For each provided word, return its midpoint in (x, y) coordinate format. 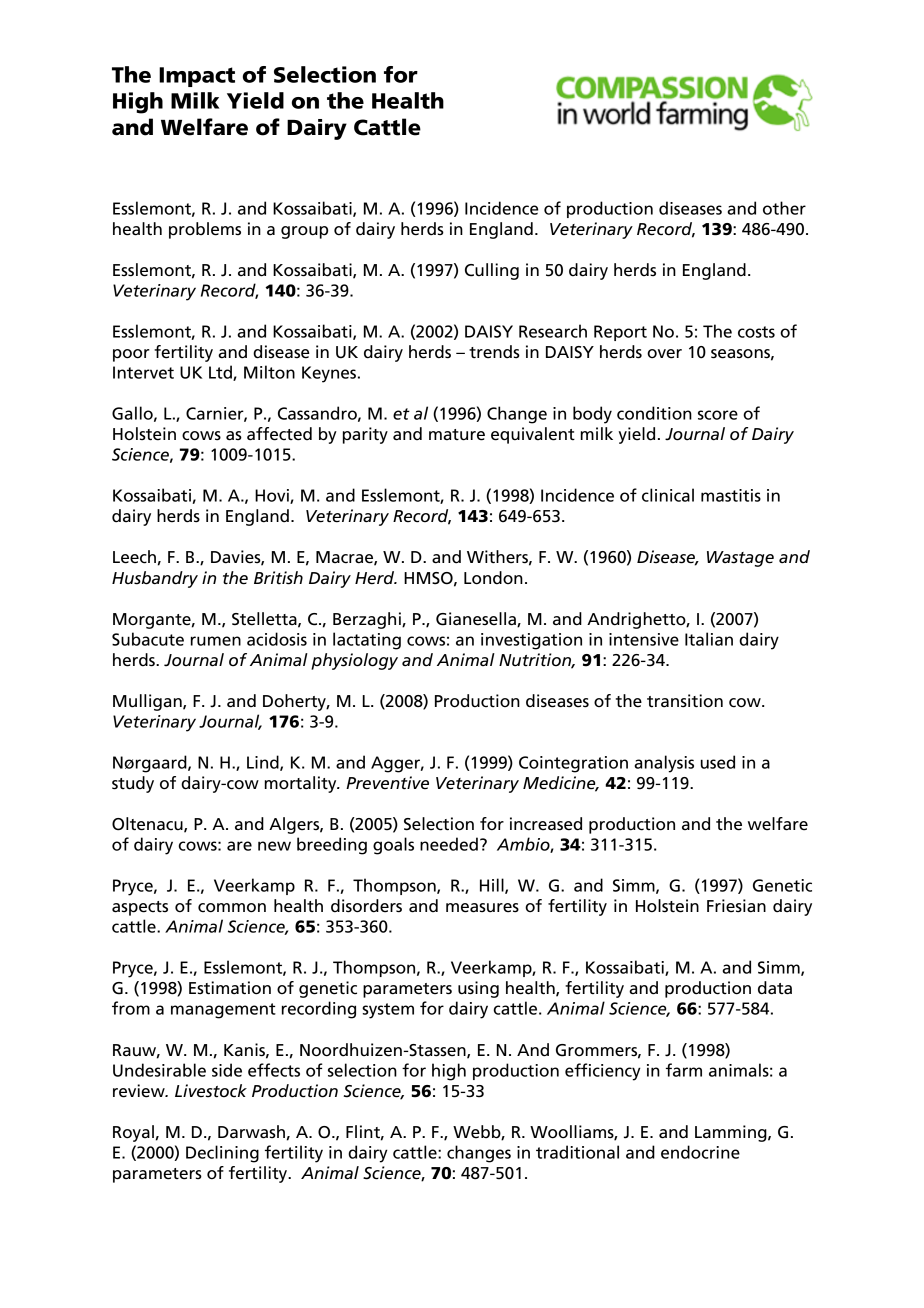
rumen (216, 641)
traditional (577, 1152)
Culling (492, 271)
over (664, 354)
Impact (197, 77)
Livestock (211, 1091)
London (493, 578)
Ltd (221, 373)
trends (494, 352)
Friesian (736, 906)
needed (449, 844)
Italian (709, 639)
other (784, 208)
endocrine (700, 1152)
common (232, 908)
